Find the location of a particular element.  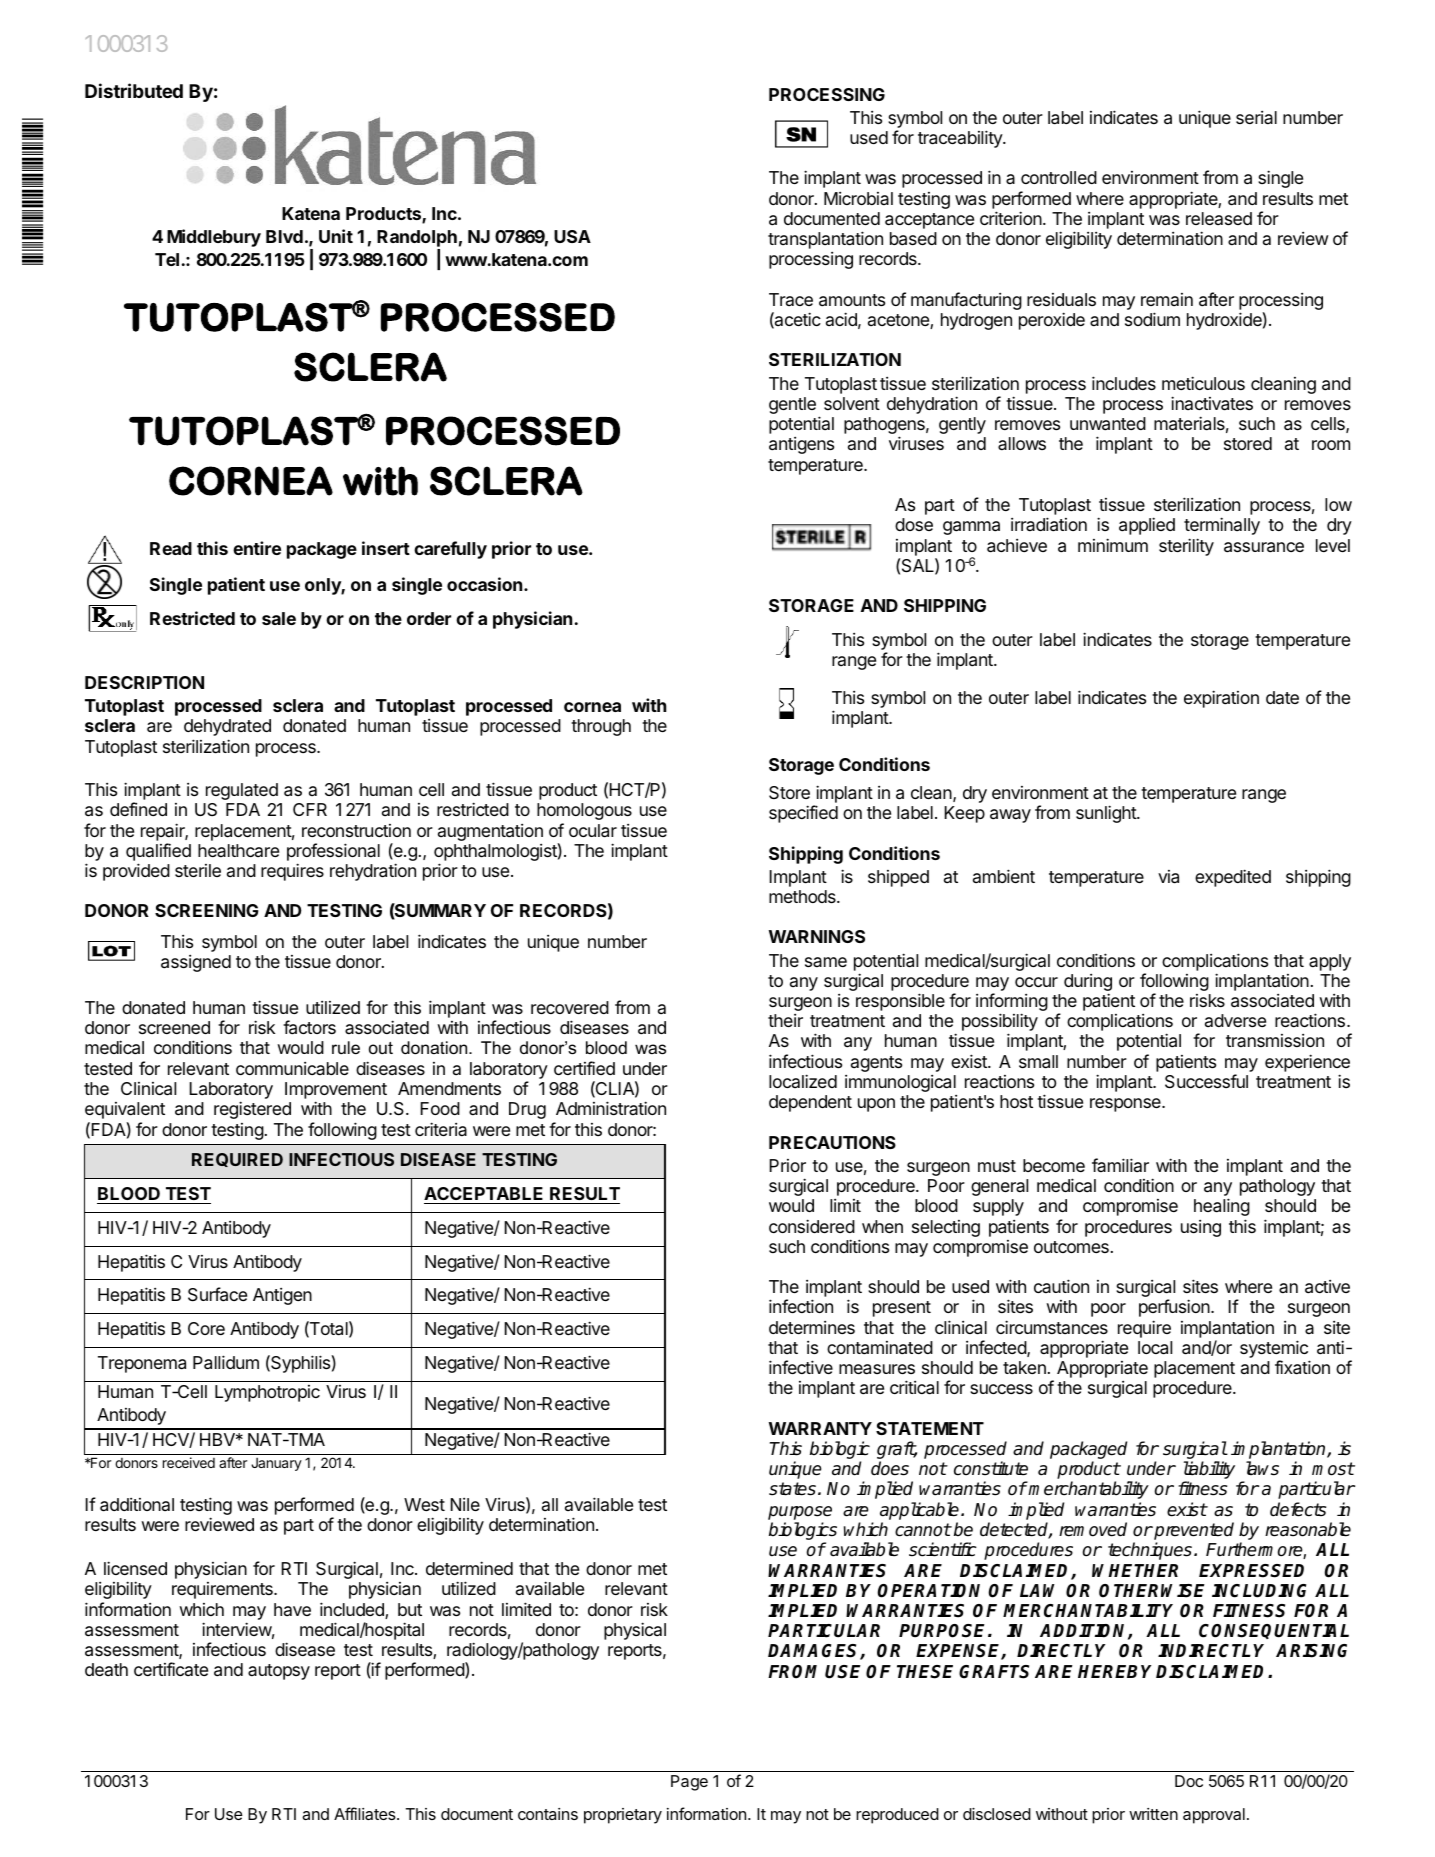

specified is located at coordinates (803, 814).
